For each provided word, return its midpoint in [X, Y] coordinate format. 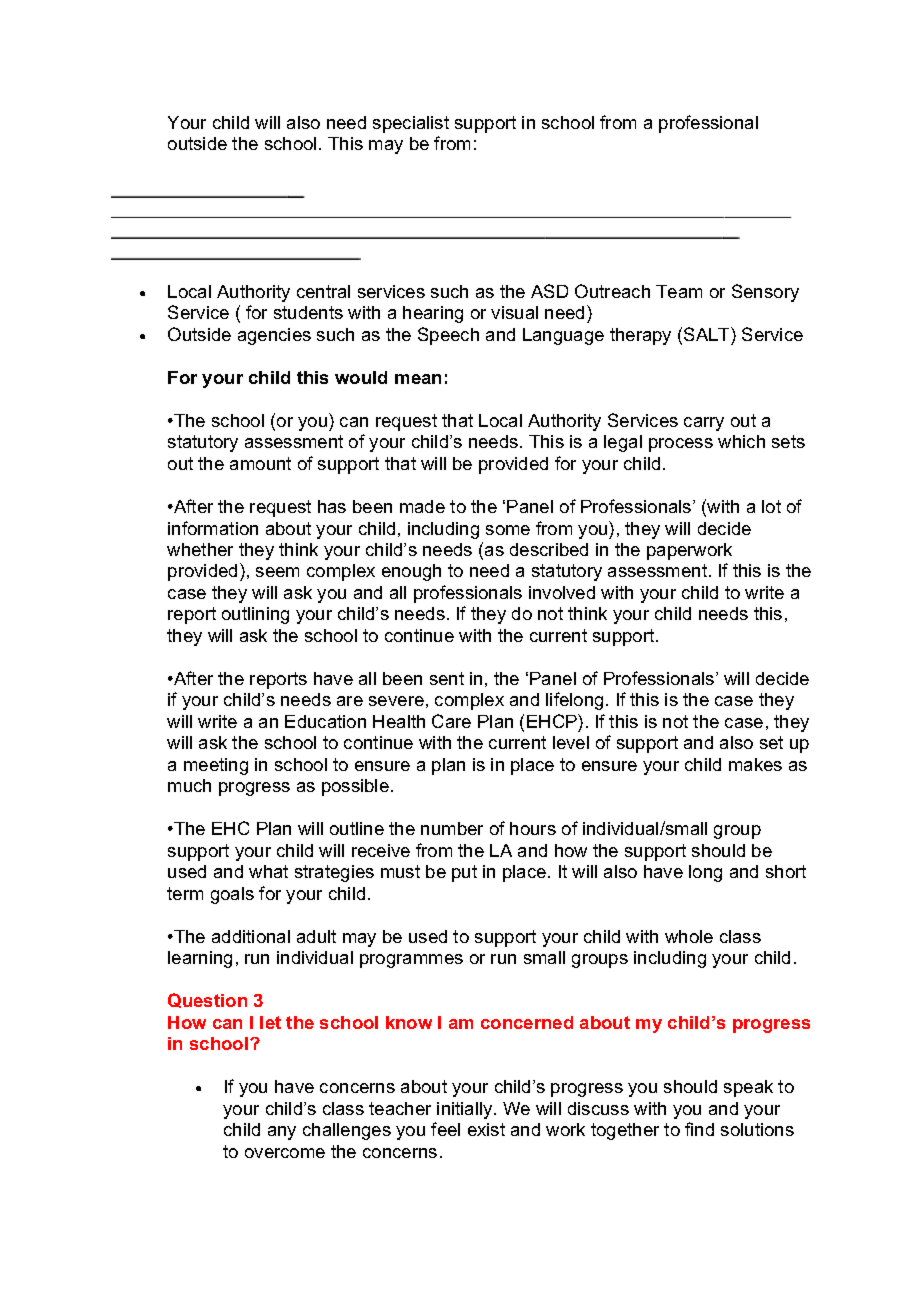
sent [447, 678]
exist [486, 1129]
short [786, 871]
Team [679, 291]
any [282, 1133]
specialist [411, 124]
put [464, 873]
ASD [549, 291]
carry [704, 424]
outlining [255, 615]
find [699, 1129]
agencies [274, 336]
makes [755, 764]
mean [418, 379]
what [268, 871]
